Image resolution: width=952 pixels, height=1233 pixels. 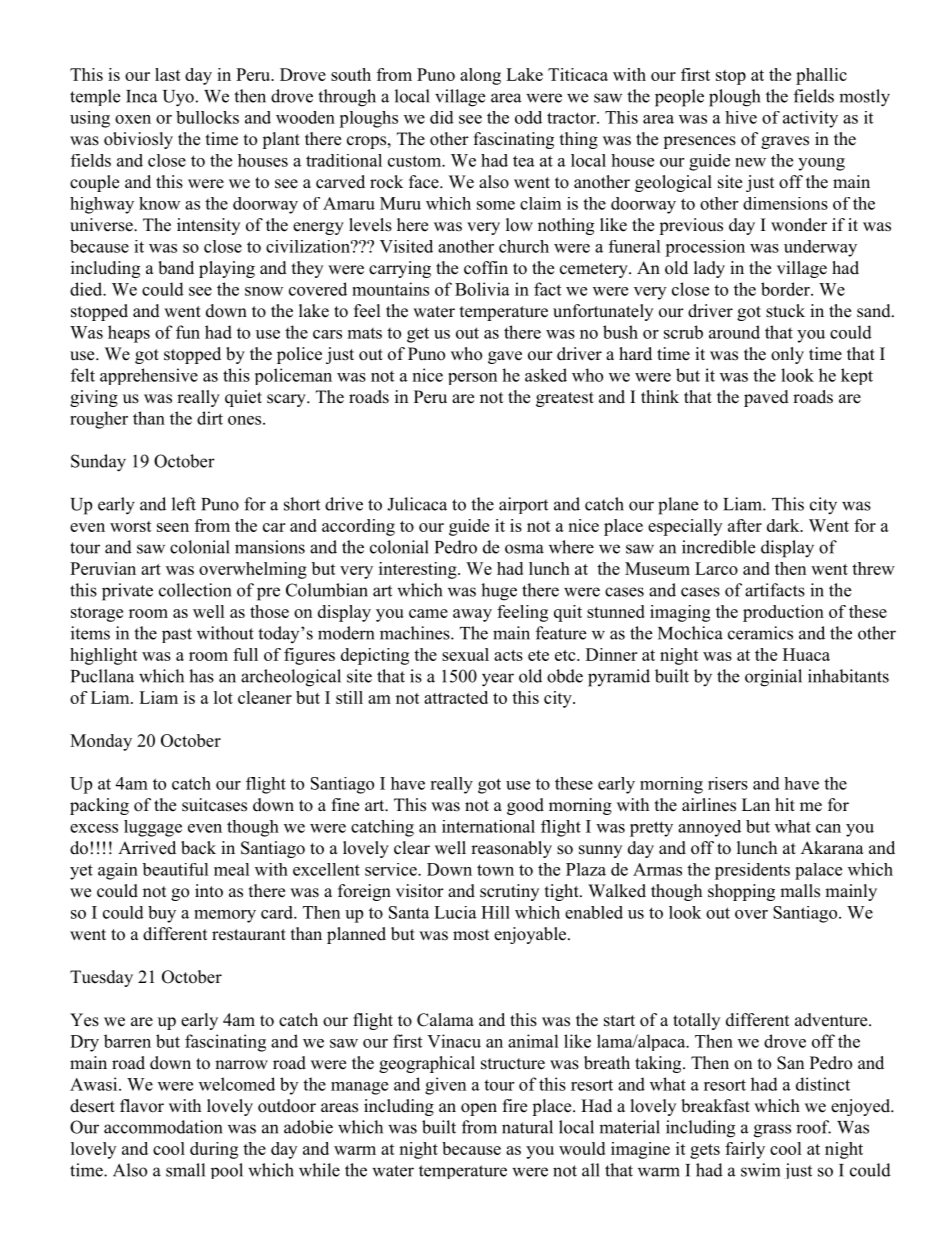 I want to click on past, so click(x=177, y=635).
